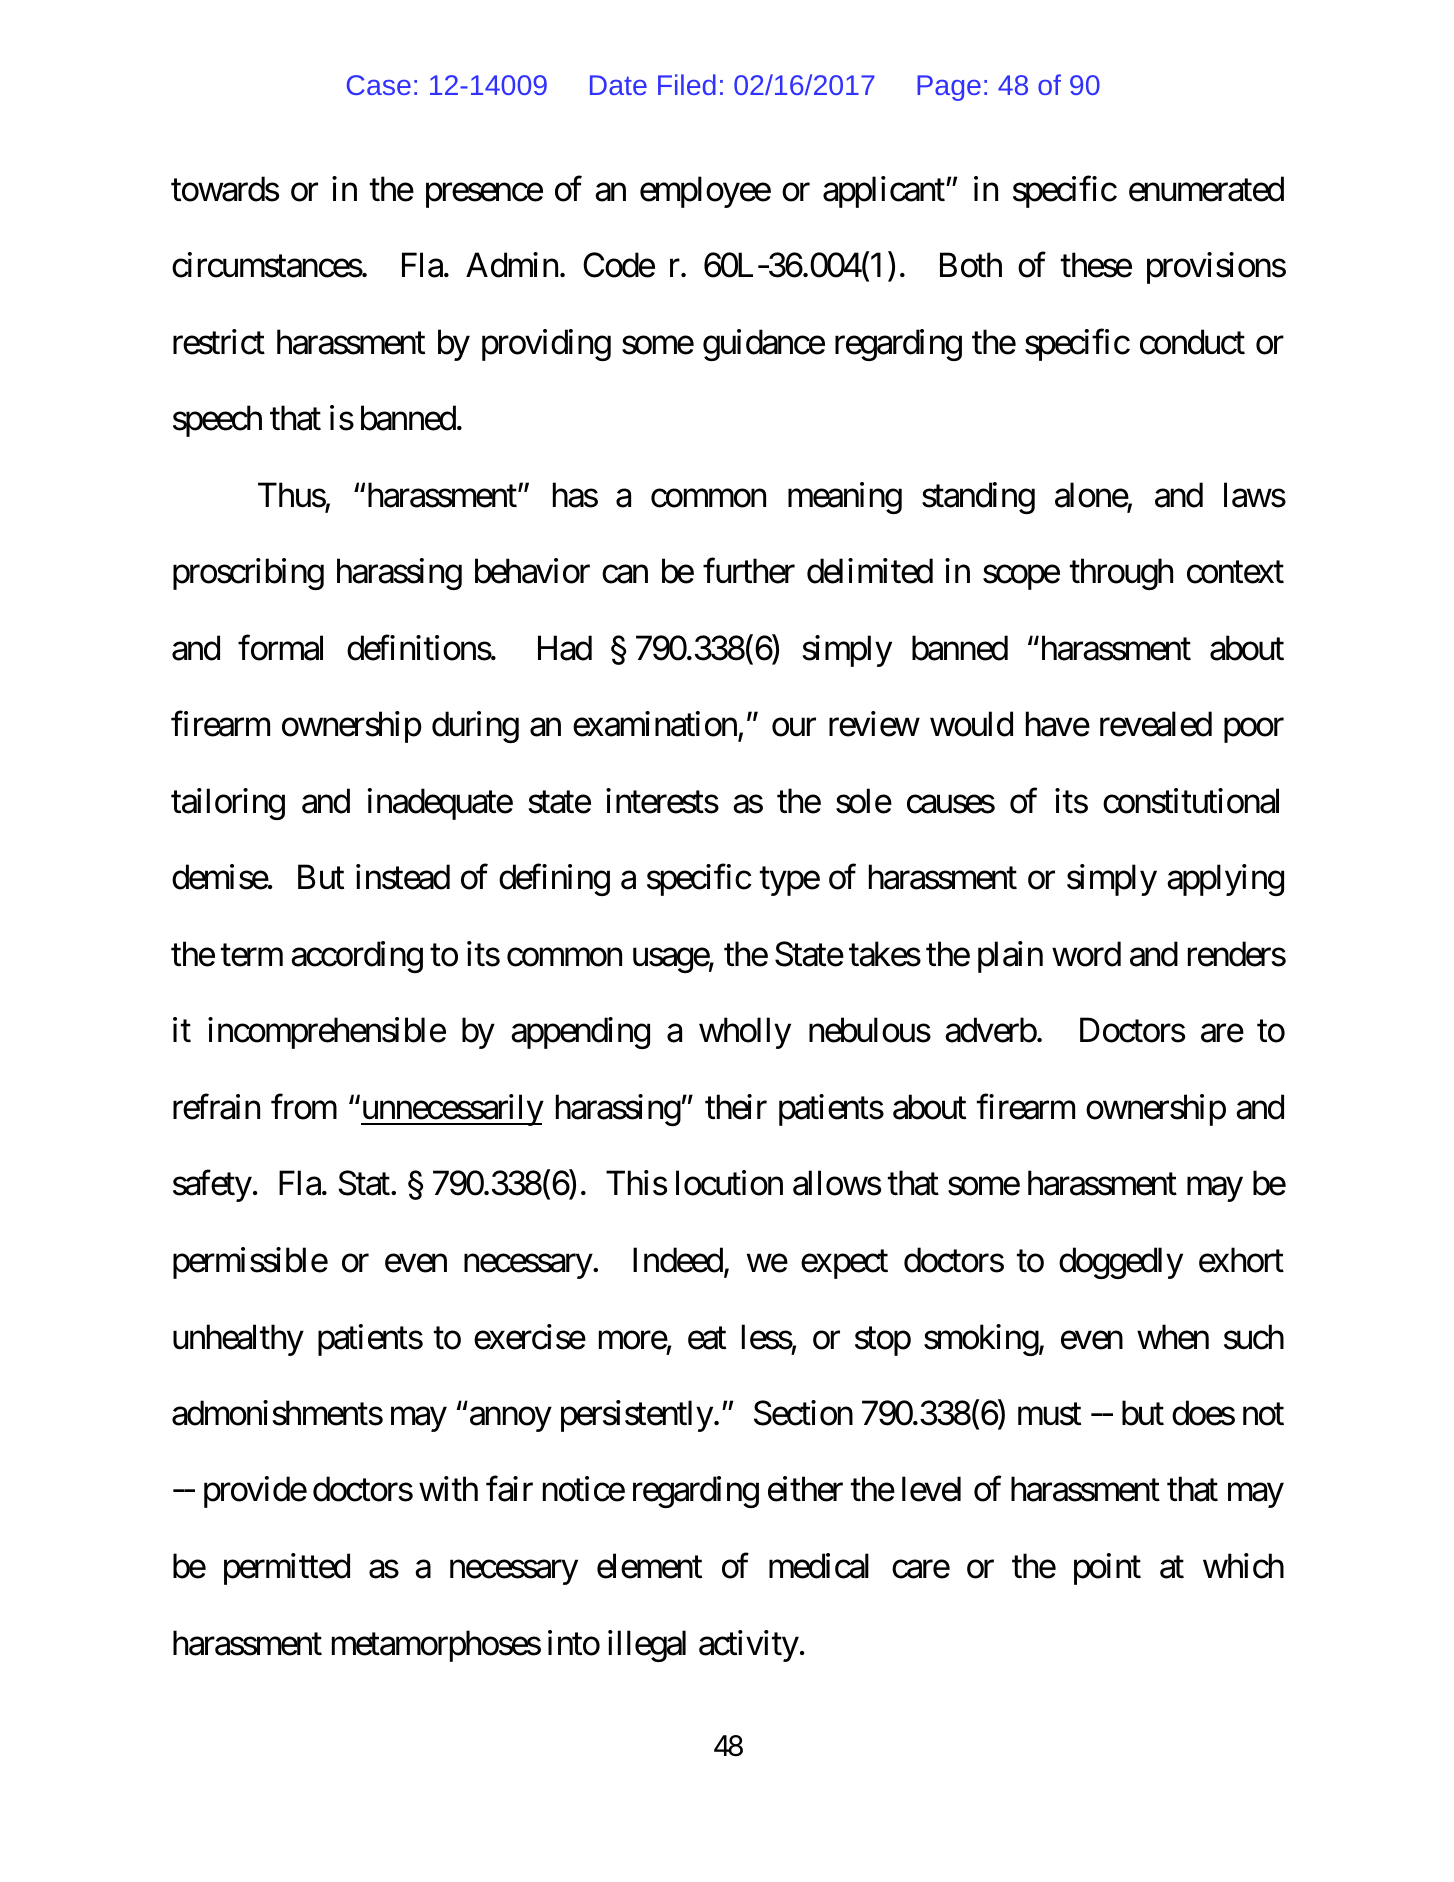 This page has width=1454, height=1882. I want to click on applying, so click(1225, 880).
